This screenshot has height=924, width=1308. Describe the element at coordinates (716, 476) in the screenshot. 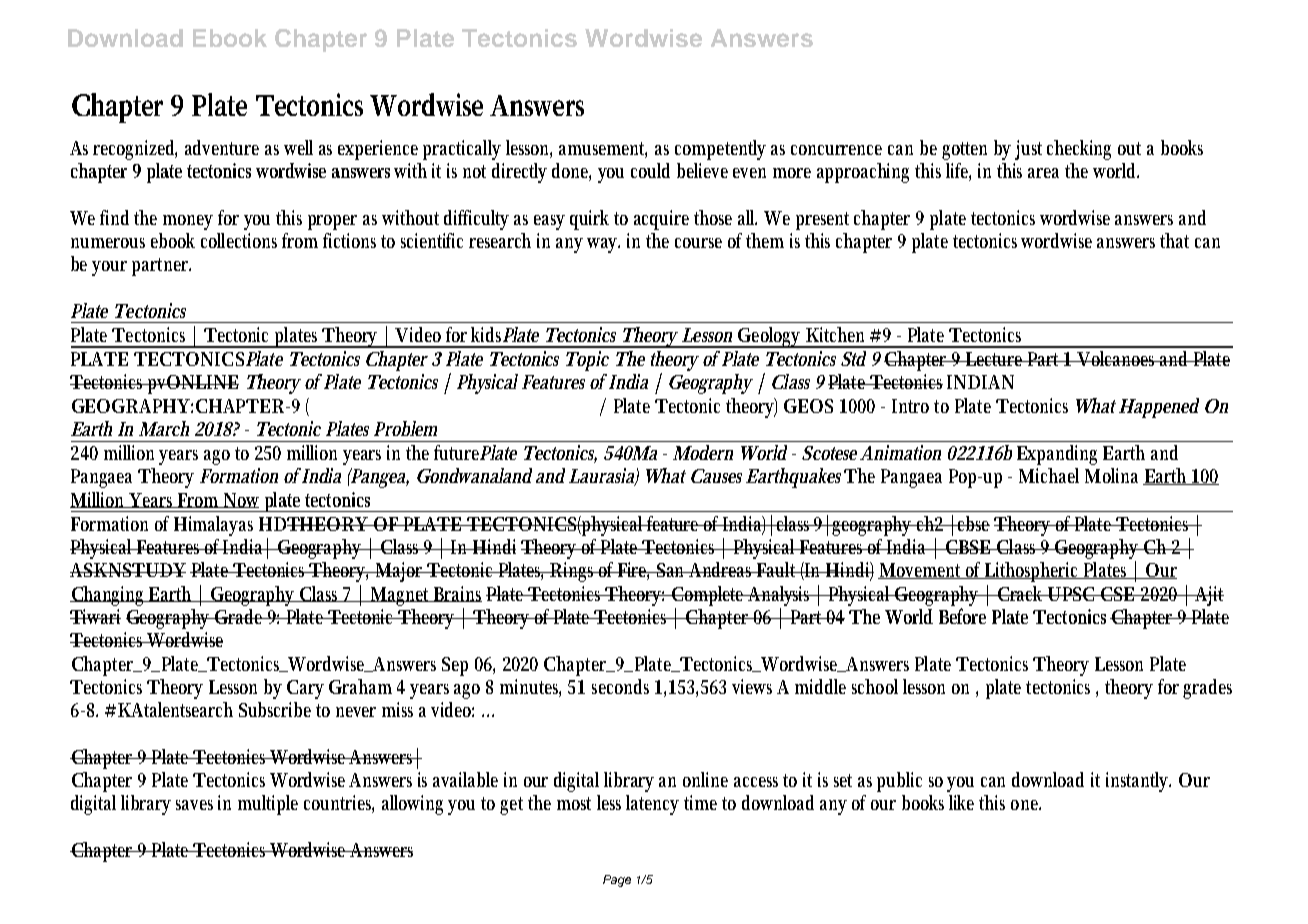

I see `Causes` at that location.
